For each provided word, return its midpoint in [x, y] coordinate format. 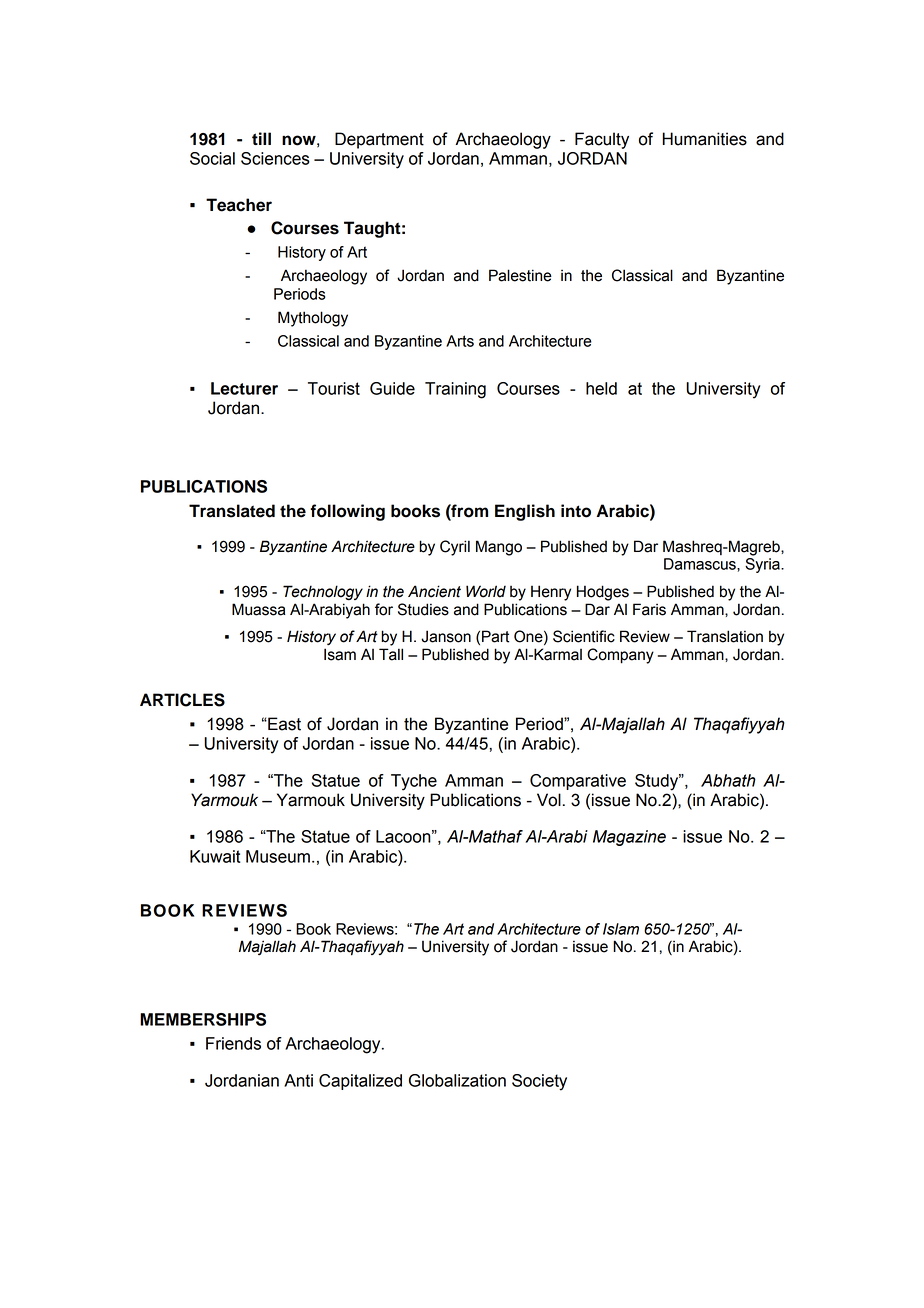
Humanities [704, 139]
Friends [233, 1043]
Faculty [602, 140]
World [486, 591]
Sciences [275, 158]
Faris [649, 609]
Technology [323, 593]
